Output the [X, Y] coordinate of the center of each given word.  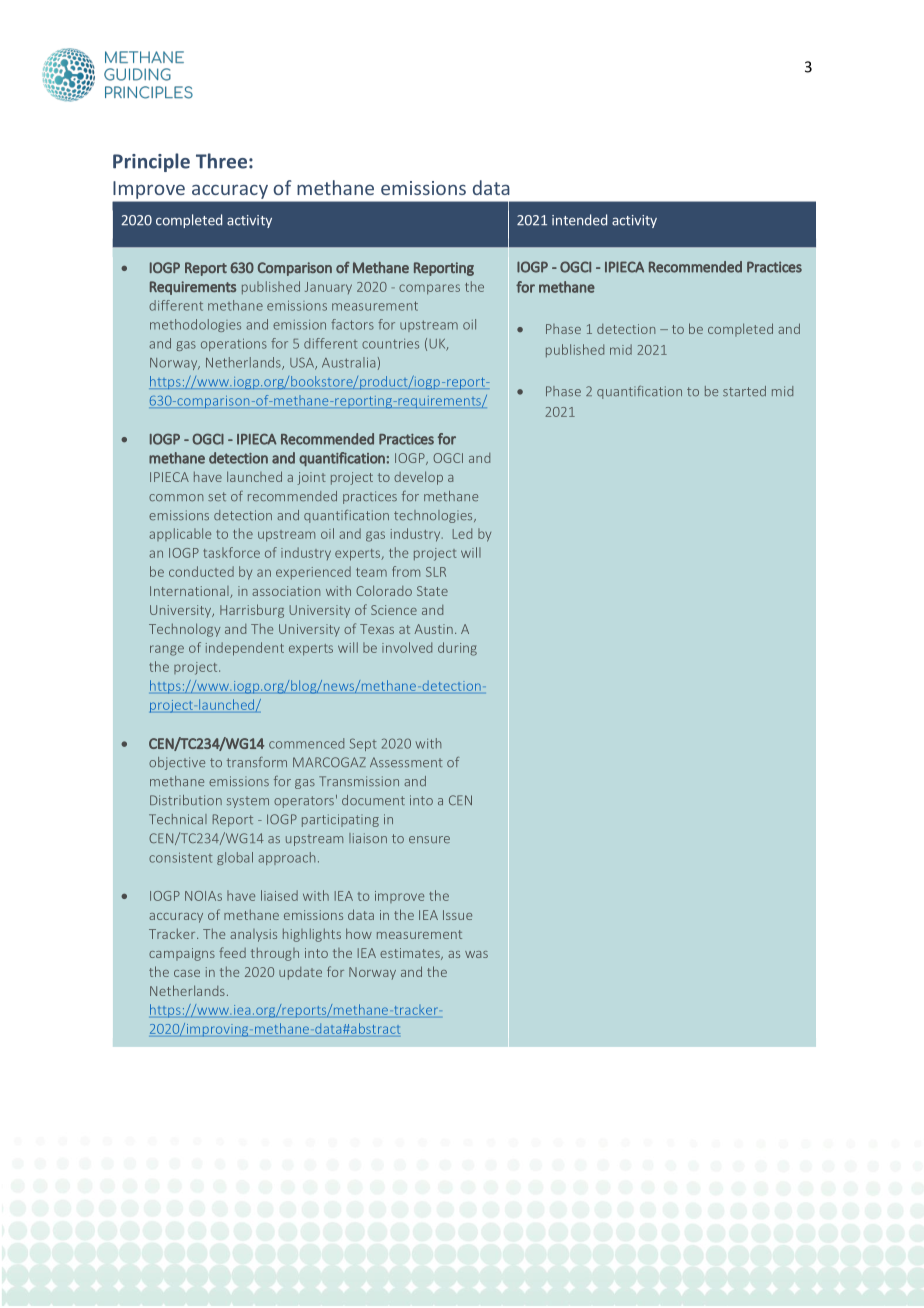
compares [429, 289]
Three [221, 161]
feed [232, 952]
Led [462, 533]
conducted [201, 571]
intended [579, 220]
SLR [436, 572]
